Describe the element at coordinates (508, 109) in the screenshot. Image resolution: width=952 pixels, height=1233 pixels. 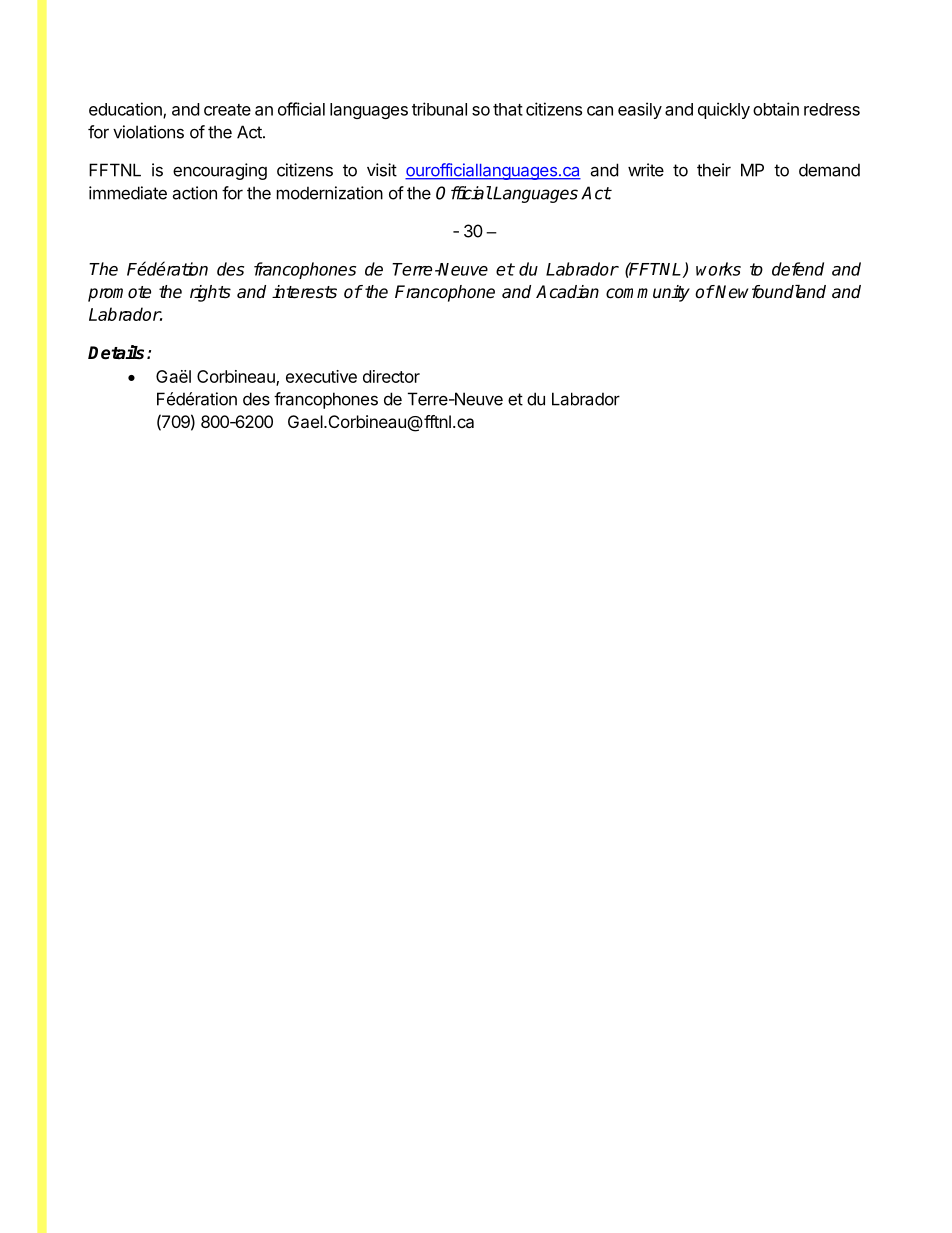
I see `that` at that location.
